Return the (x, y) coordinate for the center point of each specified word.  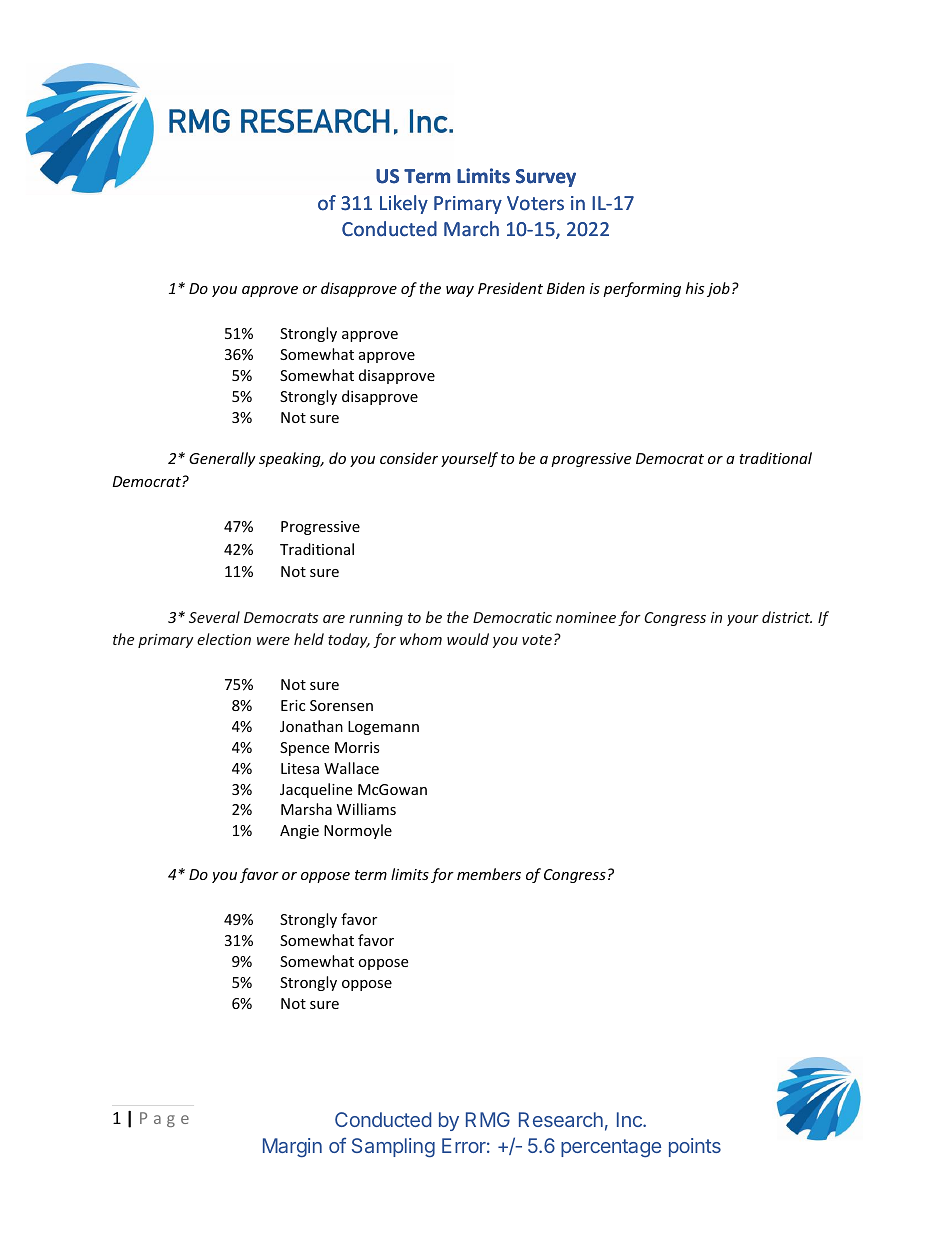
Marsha (306, 809)
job (718, 289)
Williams (366, 809)
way (460, 291)
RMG (488, 1119)
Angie (299, 832)
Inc (630, 1119)
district (787, 617)
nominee (586, 617)
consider (409, 458)
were (273, 641)
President (510, 288)
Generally (222, 459)
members (489, 874)
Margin (292, 1148)
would (468, 639)
